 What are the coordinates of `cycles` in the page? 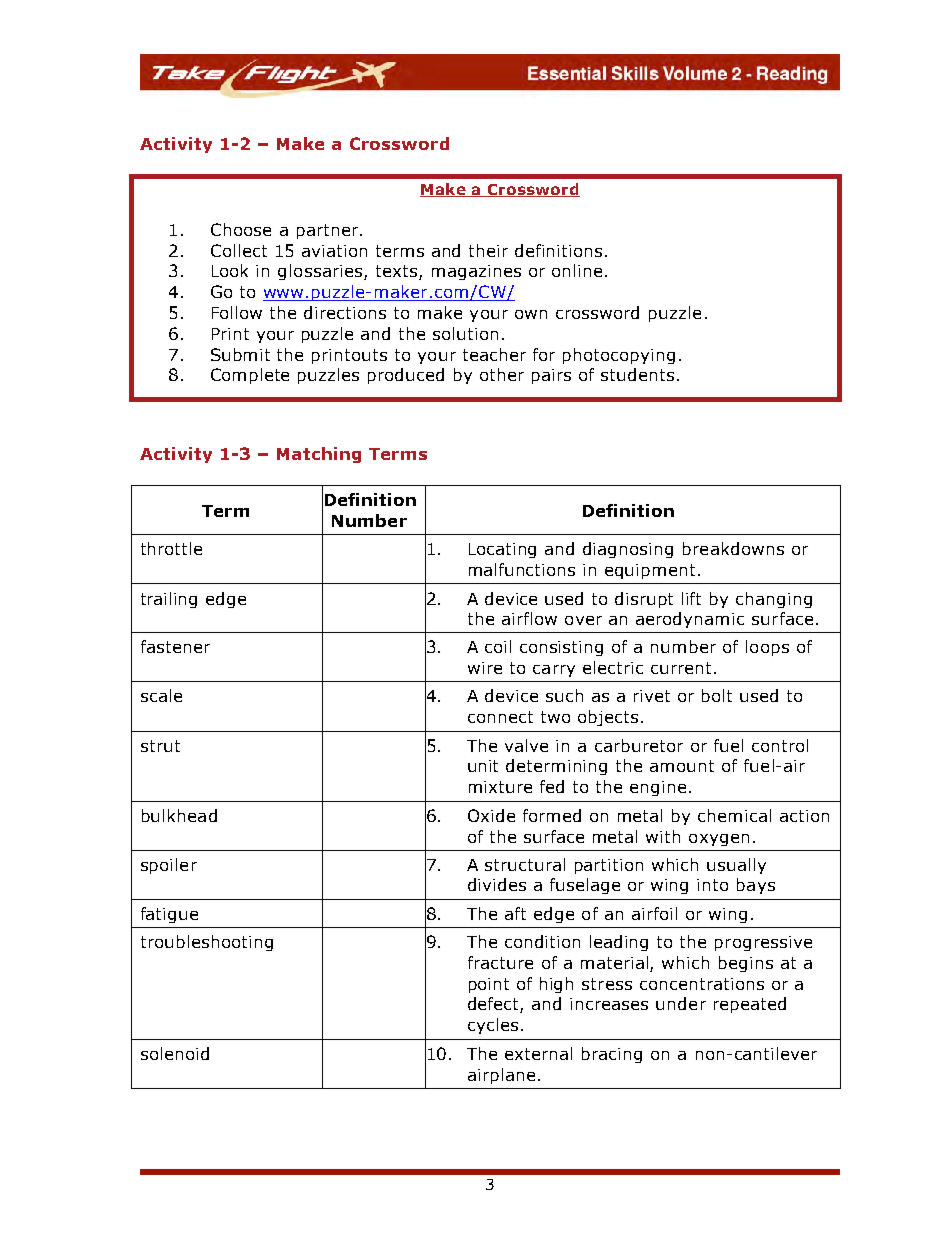 It's located at (493, 1026).
